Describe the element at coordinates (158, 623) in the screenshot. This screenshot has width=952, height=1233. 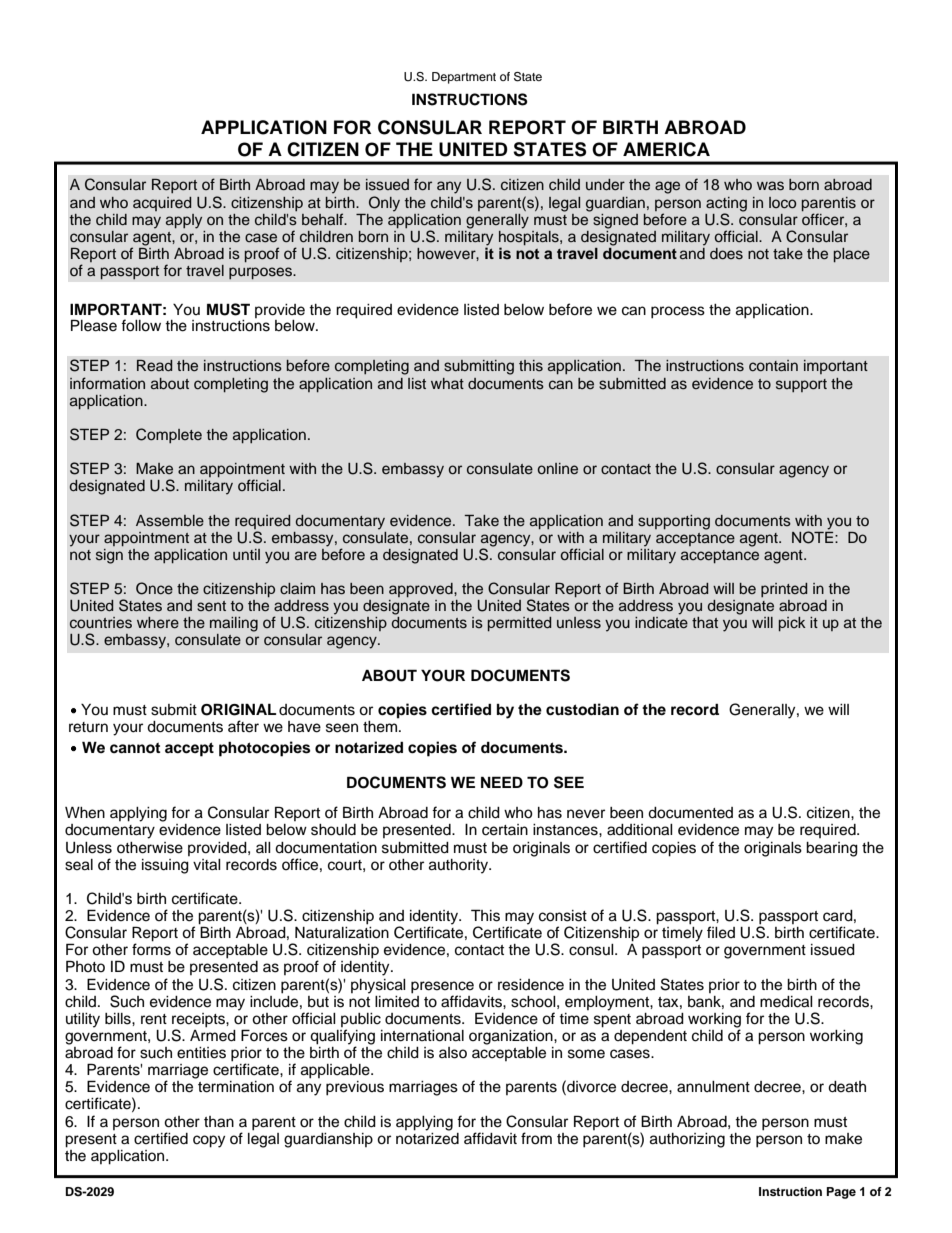
I see `where` at that location.
